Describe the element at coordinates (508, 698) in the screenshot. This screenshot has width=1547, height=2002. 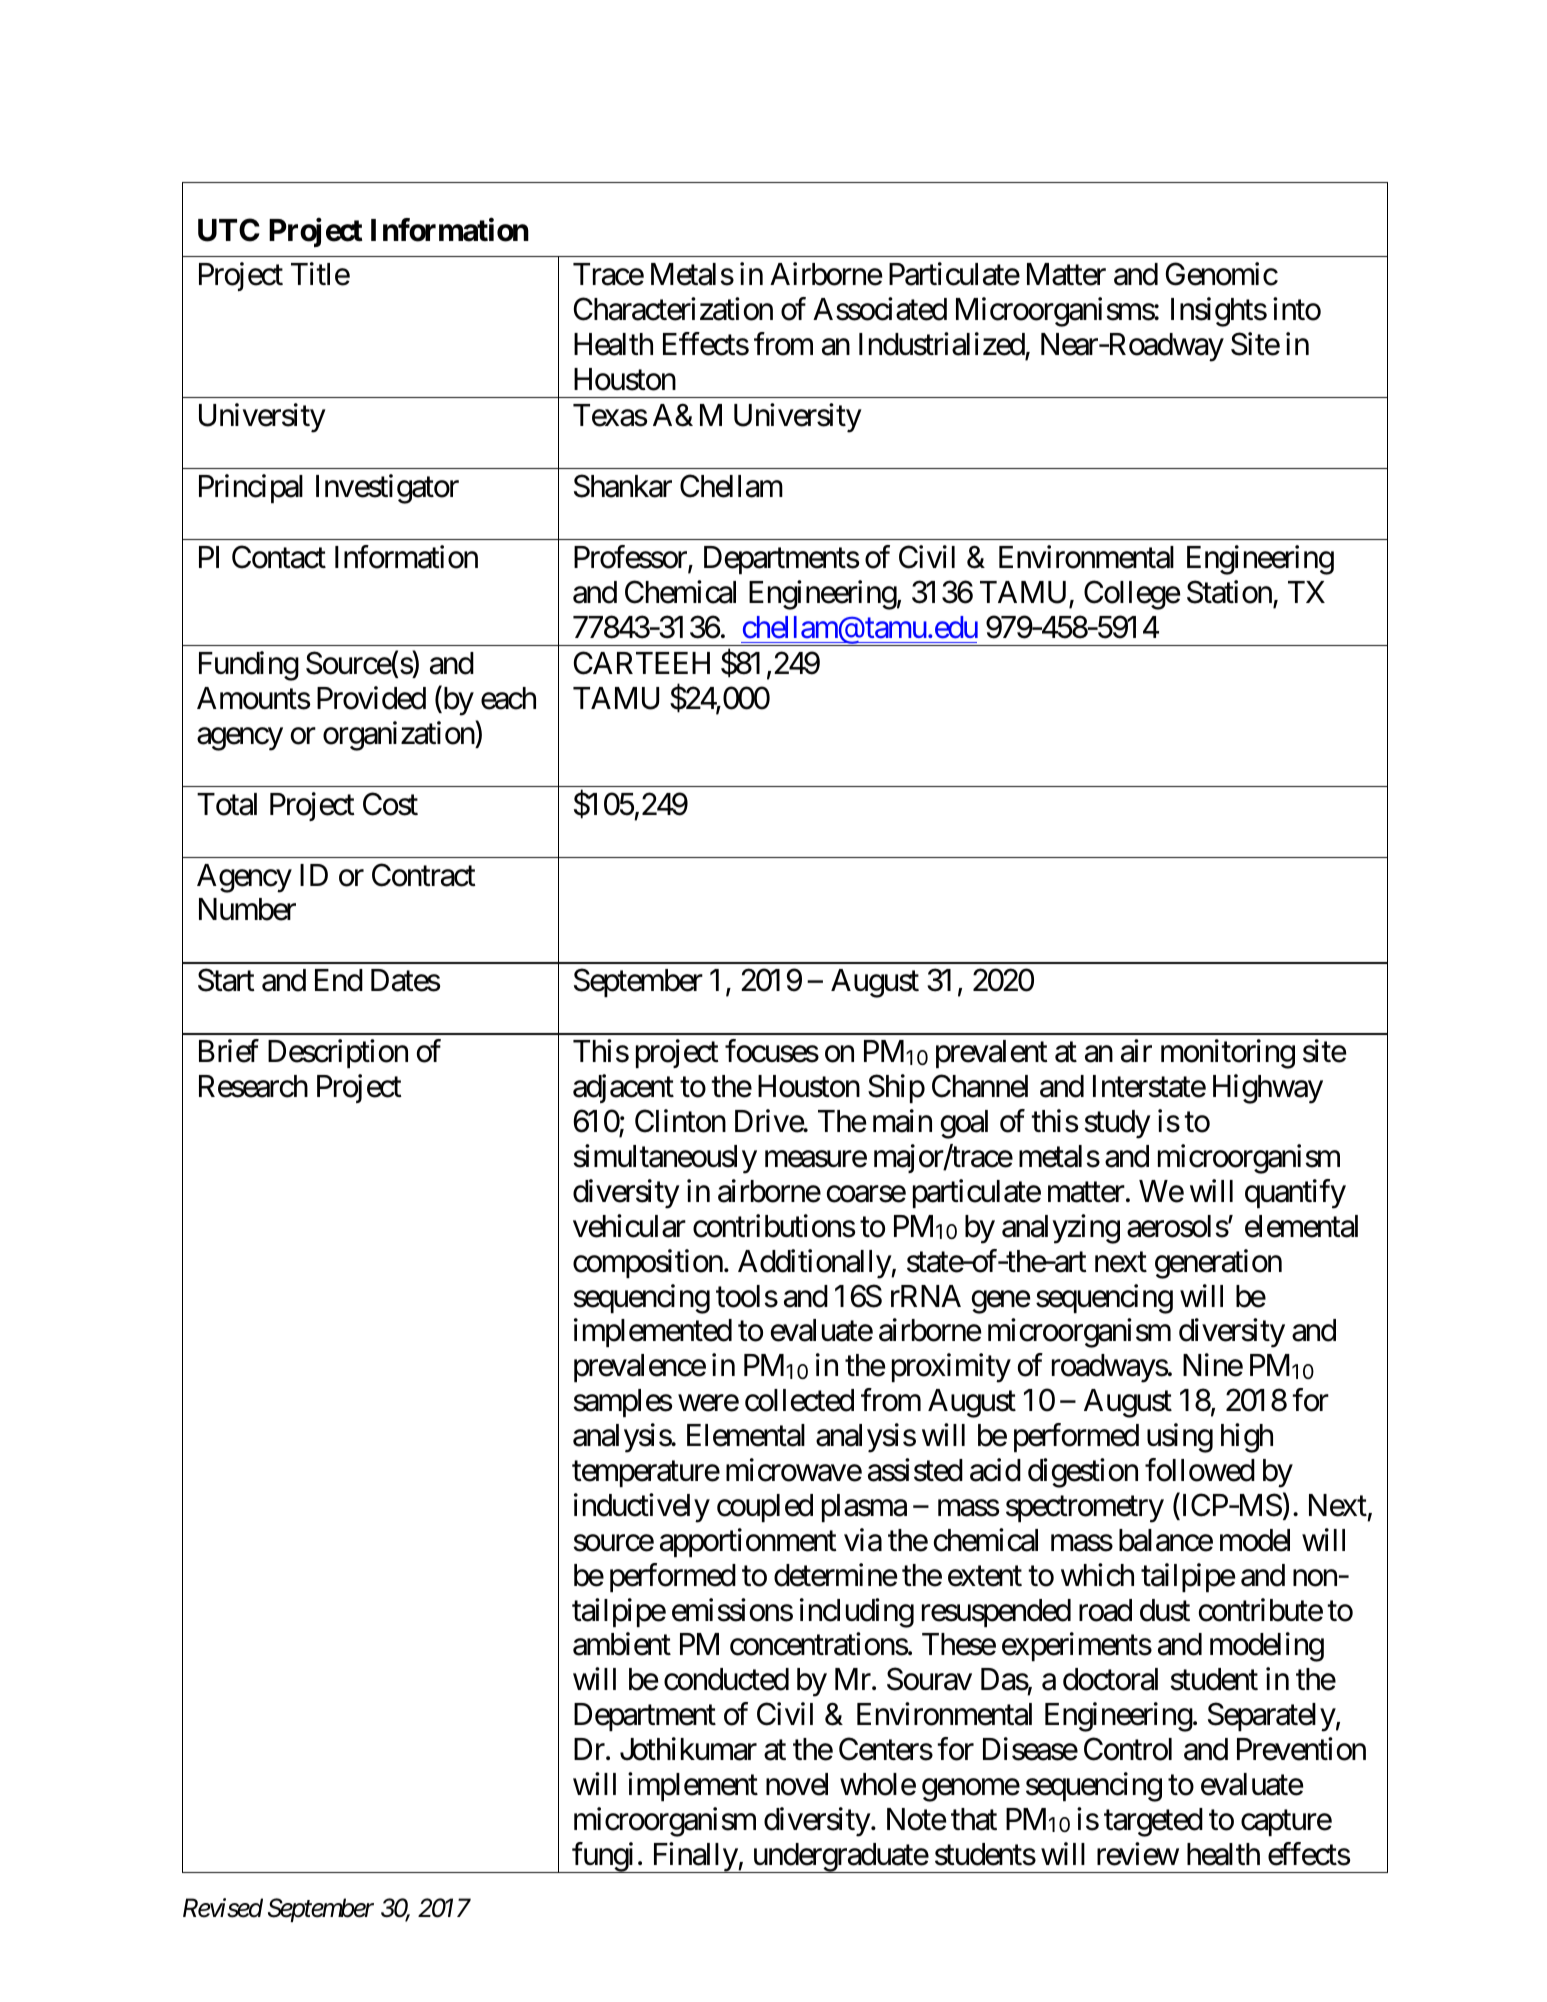
I see `each` at that location.
